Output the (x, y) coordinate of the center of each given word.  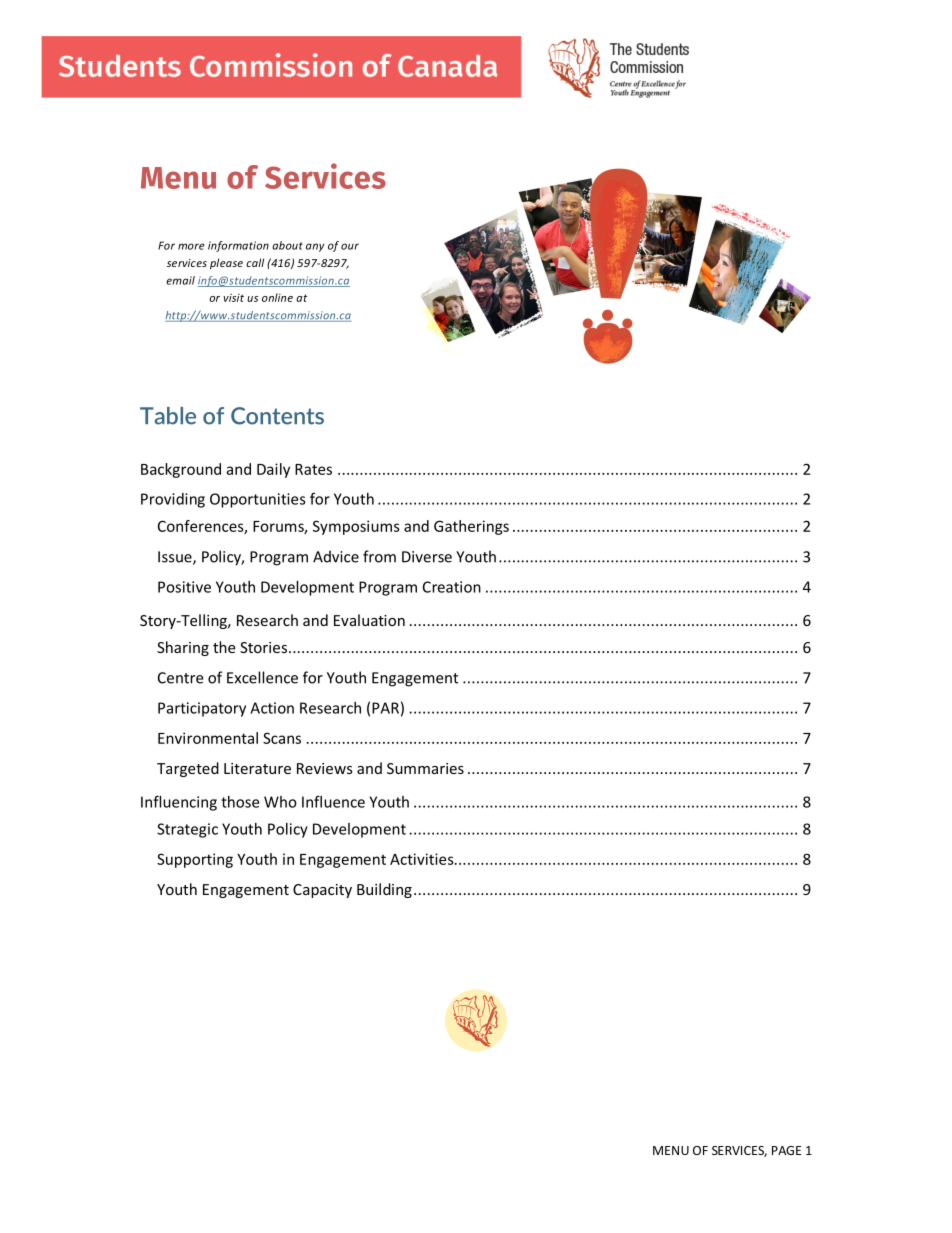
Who (280, 802)
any (315, 247)
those (240, 802)
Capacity (322, 891)
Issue (176, 558)
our (350, 246)
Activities (423, 859)
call (255, 262)
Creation (452, 587)
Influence (333, 801)
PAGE (786, 1150)
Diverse (427, 557)
